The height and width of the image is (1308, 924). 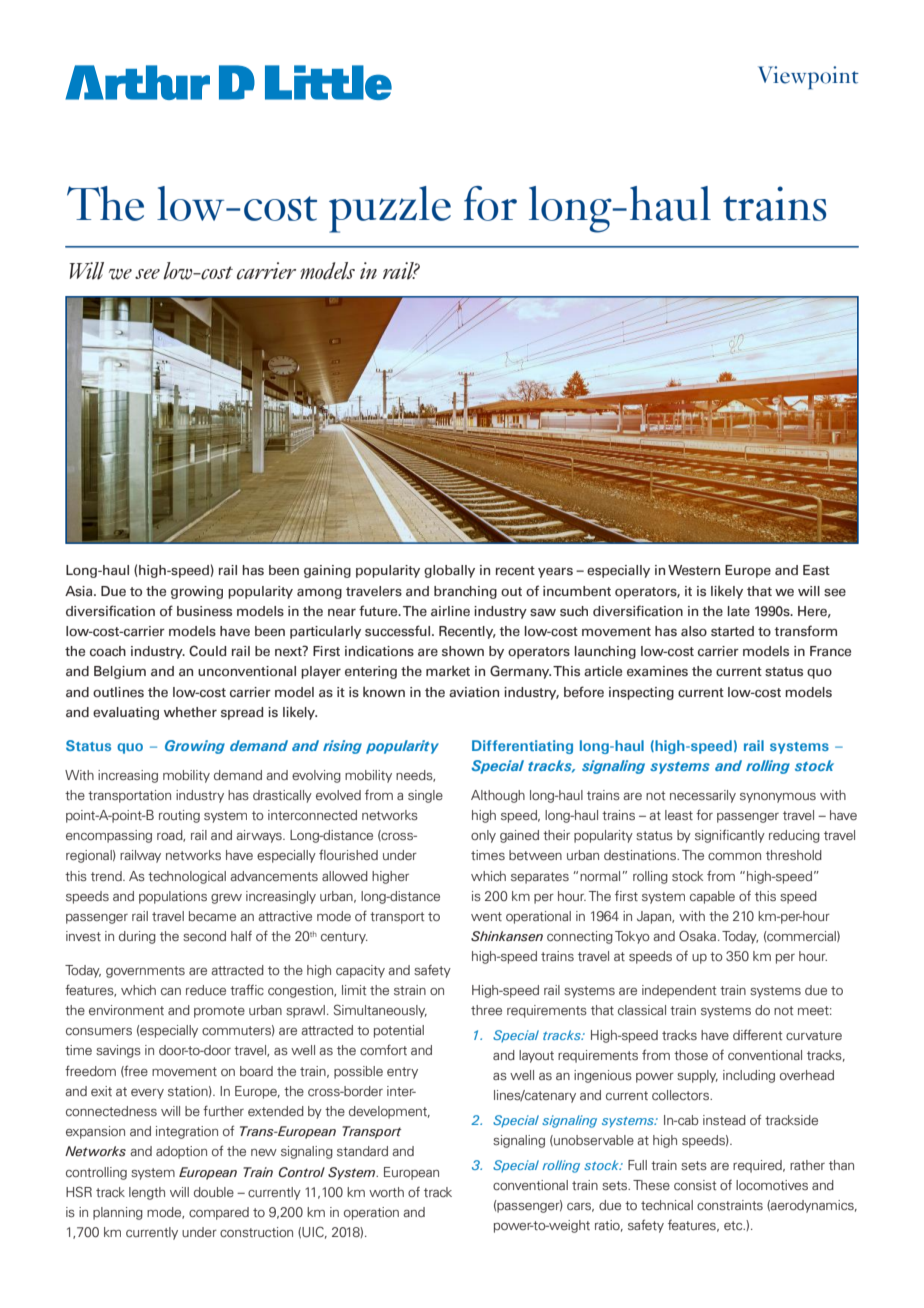 What do you see at coordinates (465, 592) in the image?
I see `branching` at bounding box center [465, 592].
